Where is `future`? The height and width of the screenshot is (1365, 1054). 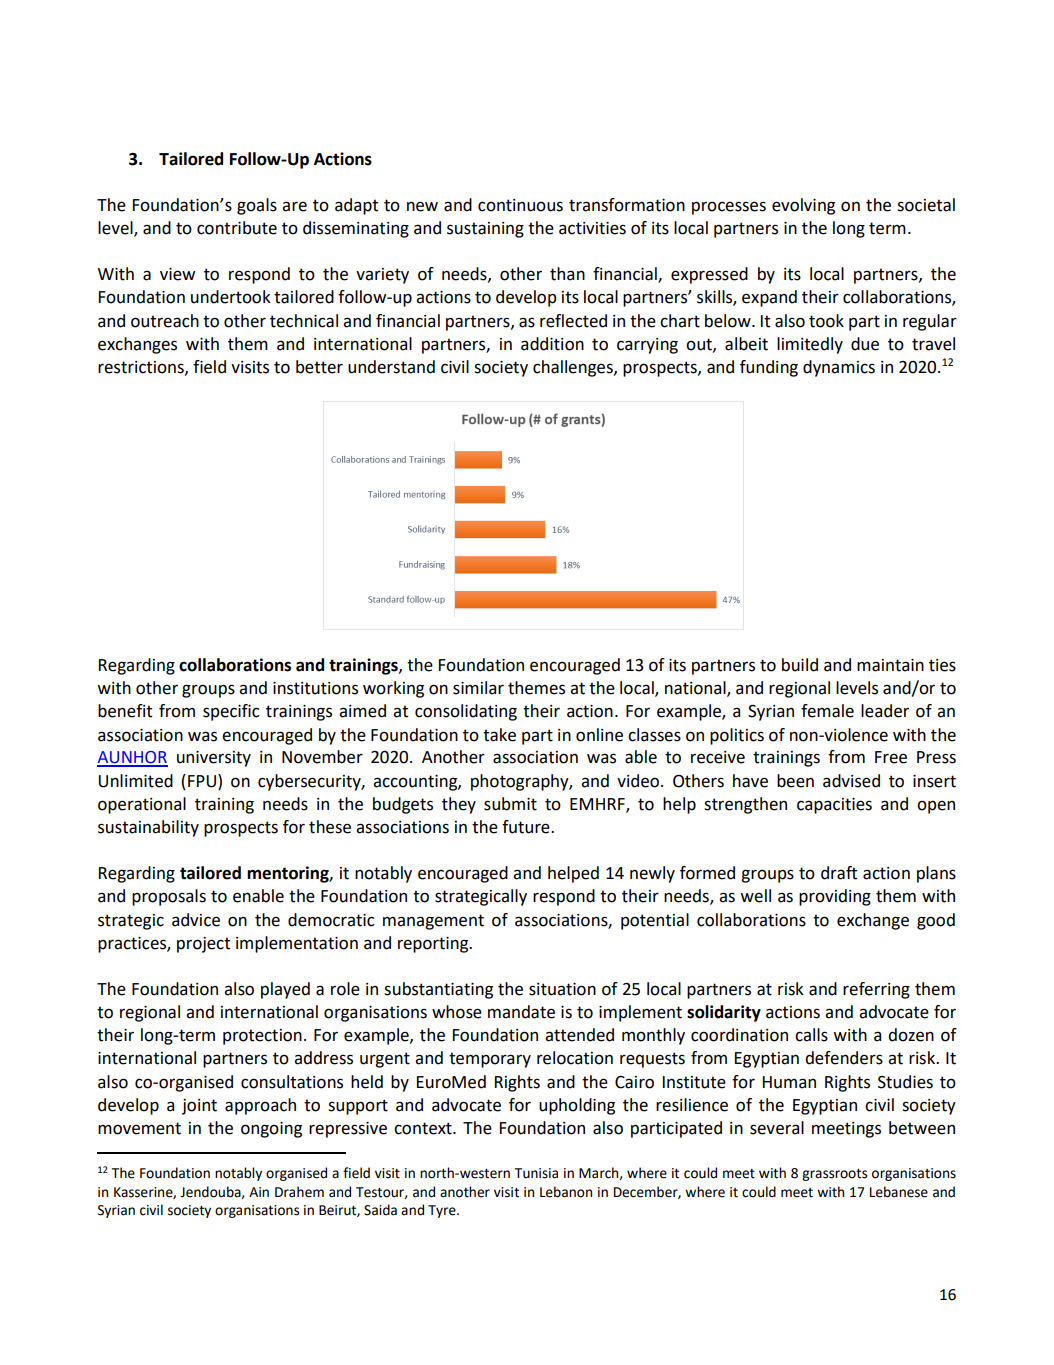 future is located at coordinates (527, 827).
